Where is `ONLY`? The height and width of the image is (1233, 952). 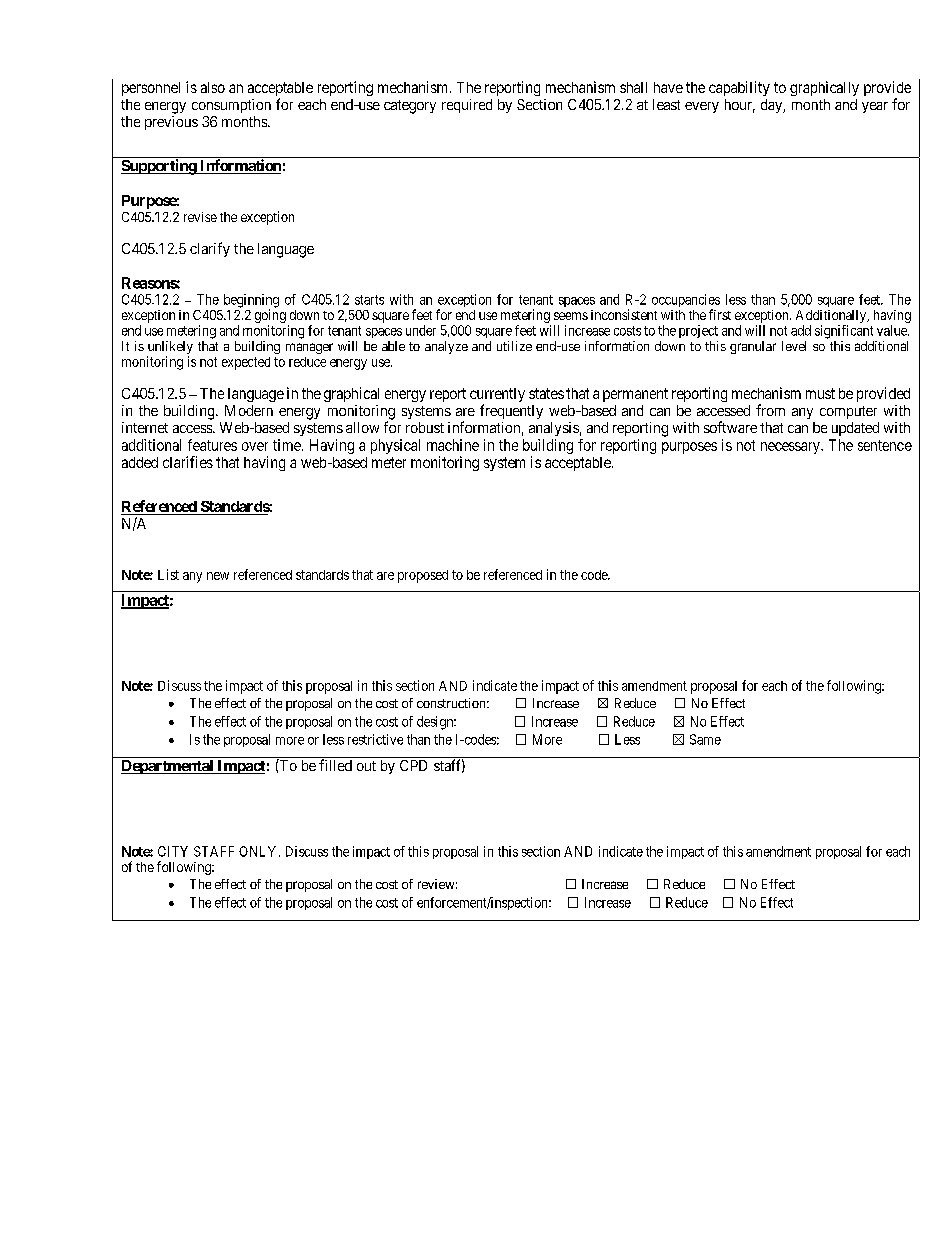 ONLY is located at coordinates (259, 851).
